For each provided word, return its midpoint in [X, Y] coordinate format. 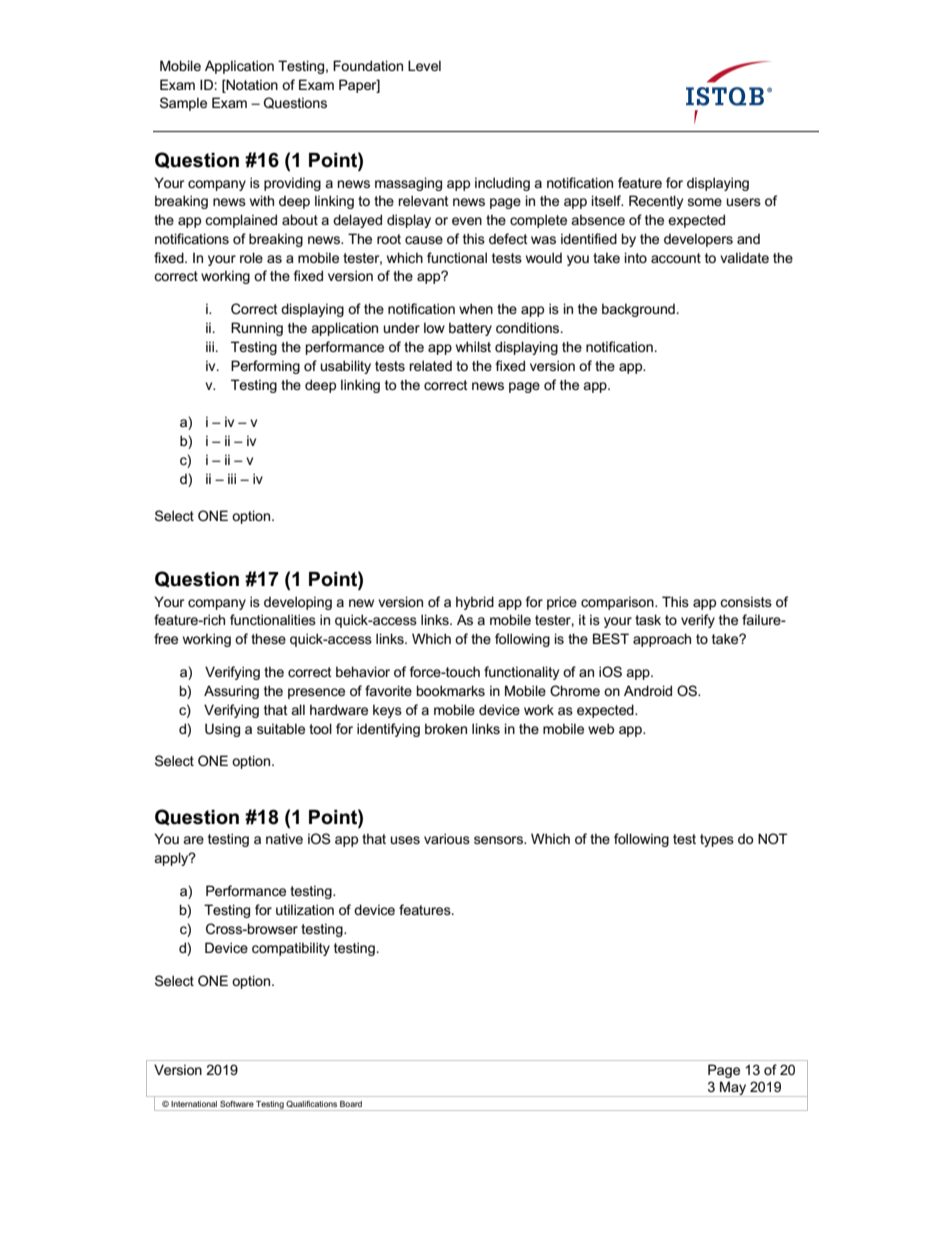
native [284, 838]
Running [257, 329]
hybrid [475, 603]
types [717, 840]
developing [298, 603]
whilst [473, 346]
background [638, 310]
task [648, 619]
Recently [656, 202]
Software [237, 1104]
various [447, 838]
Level [424, 65]
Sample [183, 104]
